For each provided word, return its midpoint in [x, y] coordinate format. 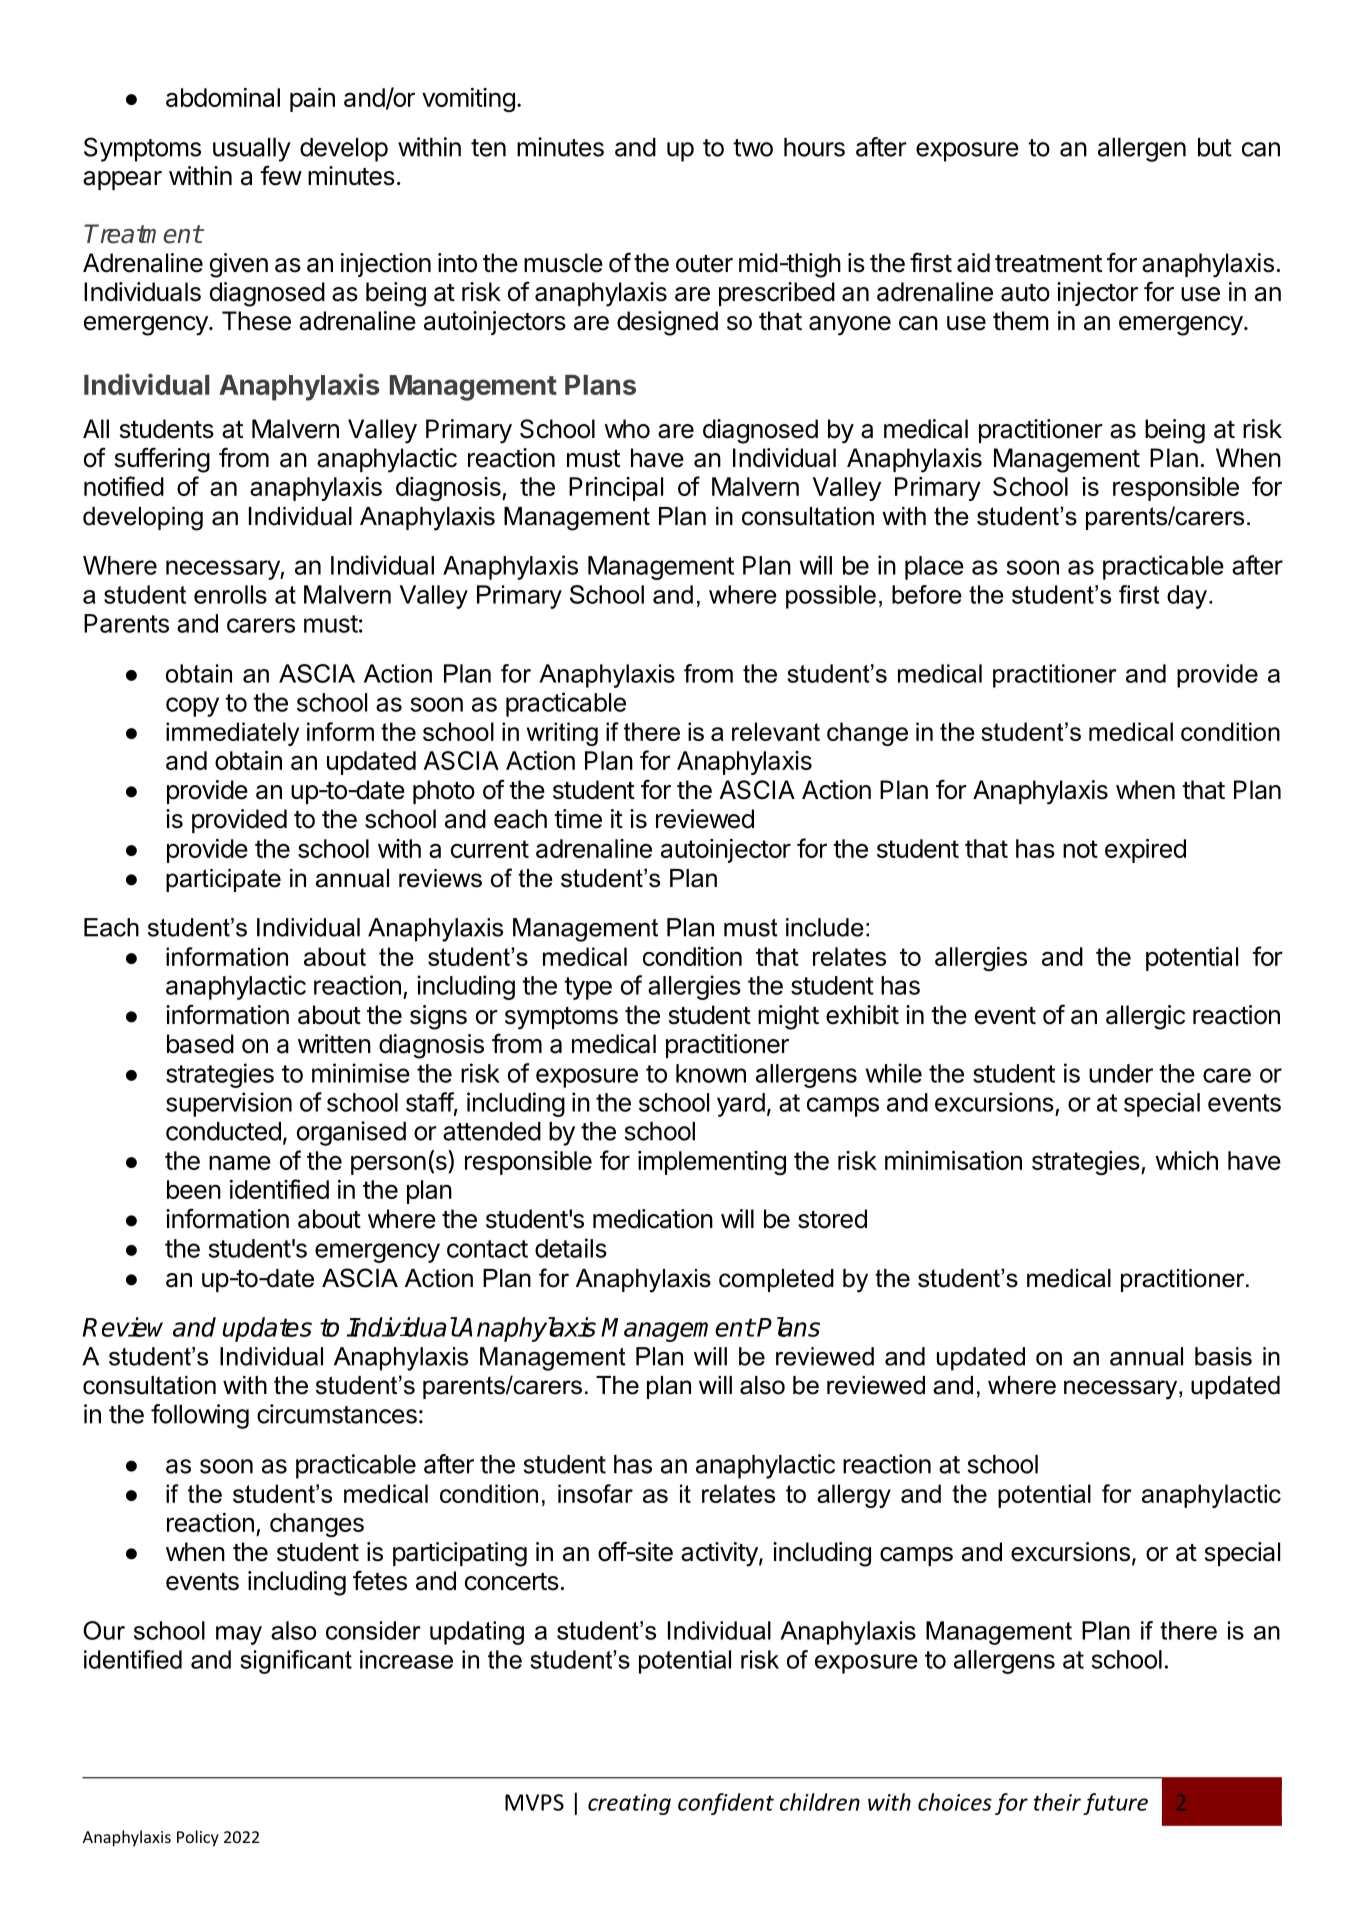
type [588, 988]
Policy [198, 1838]
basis [1223, 1356]
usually [252, 150]
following [200, 1416]
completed [776, 1280]
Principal [616, 489]
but [1215, 147]
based [200, 1044]
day [1187, 597]
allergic [1145, 1017]
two [753, 148]
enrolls [230, 594]
